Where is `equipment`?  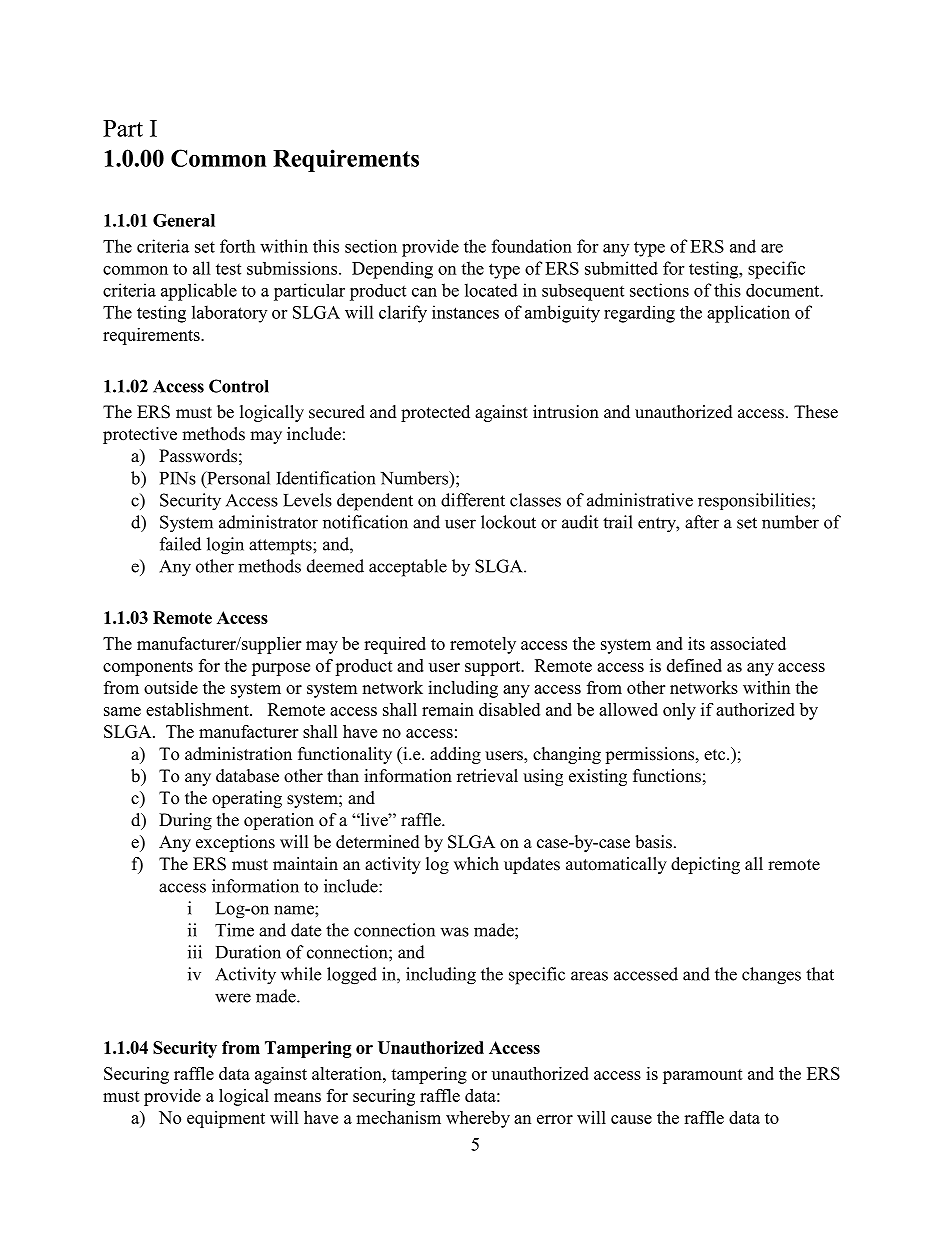
equipment is located at coordinates (226, 1119).
